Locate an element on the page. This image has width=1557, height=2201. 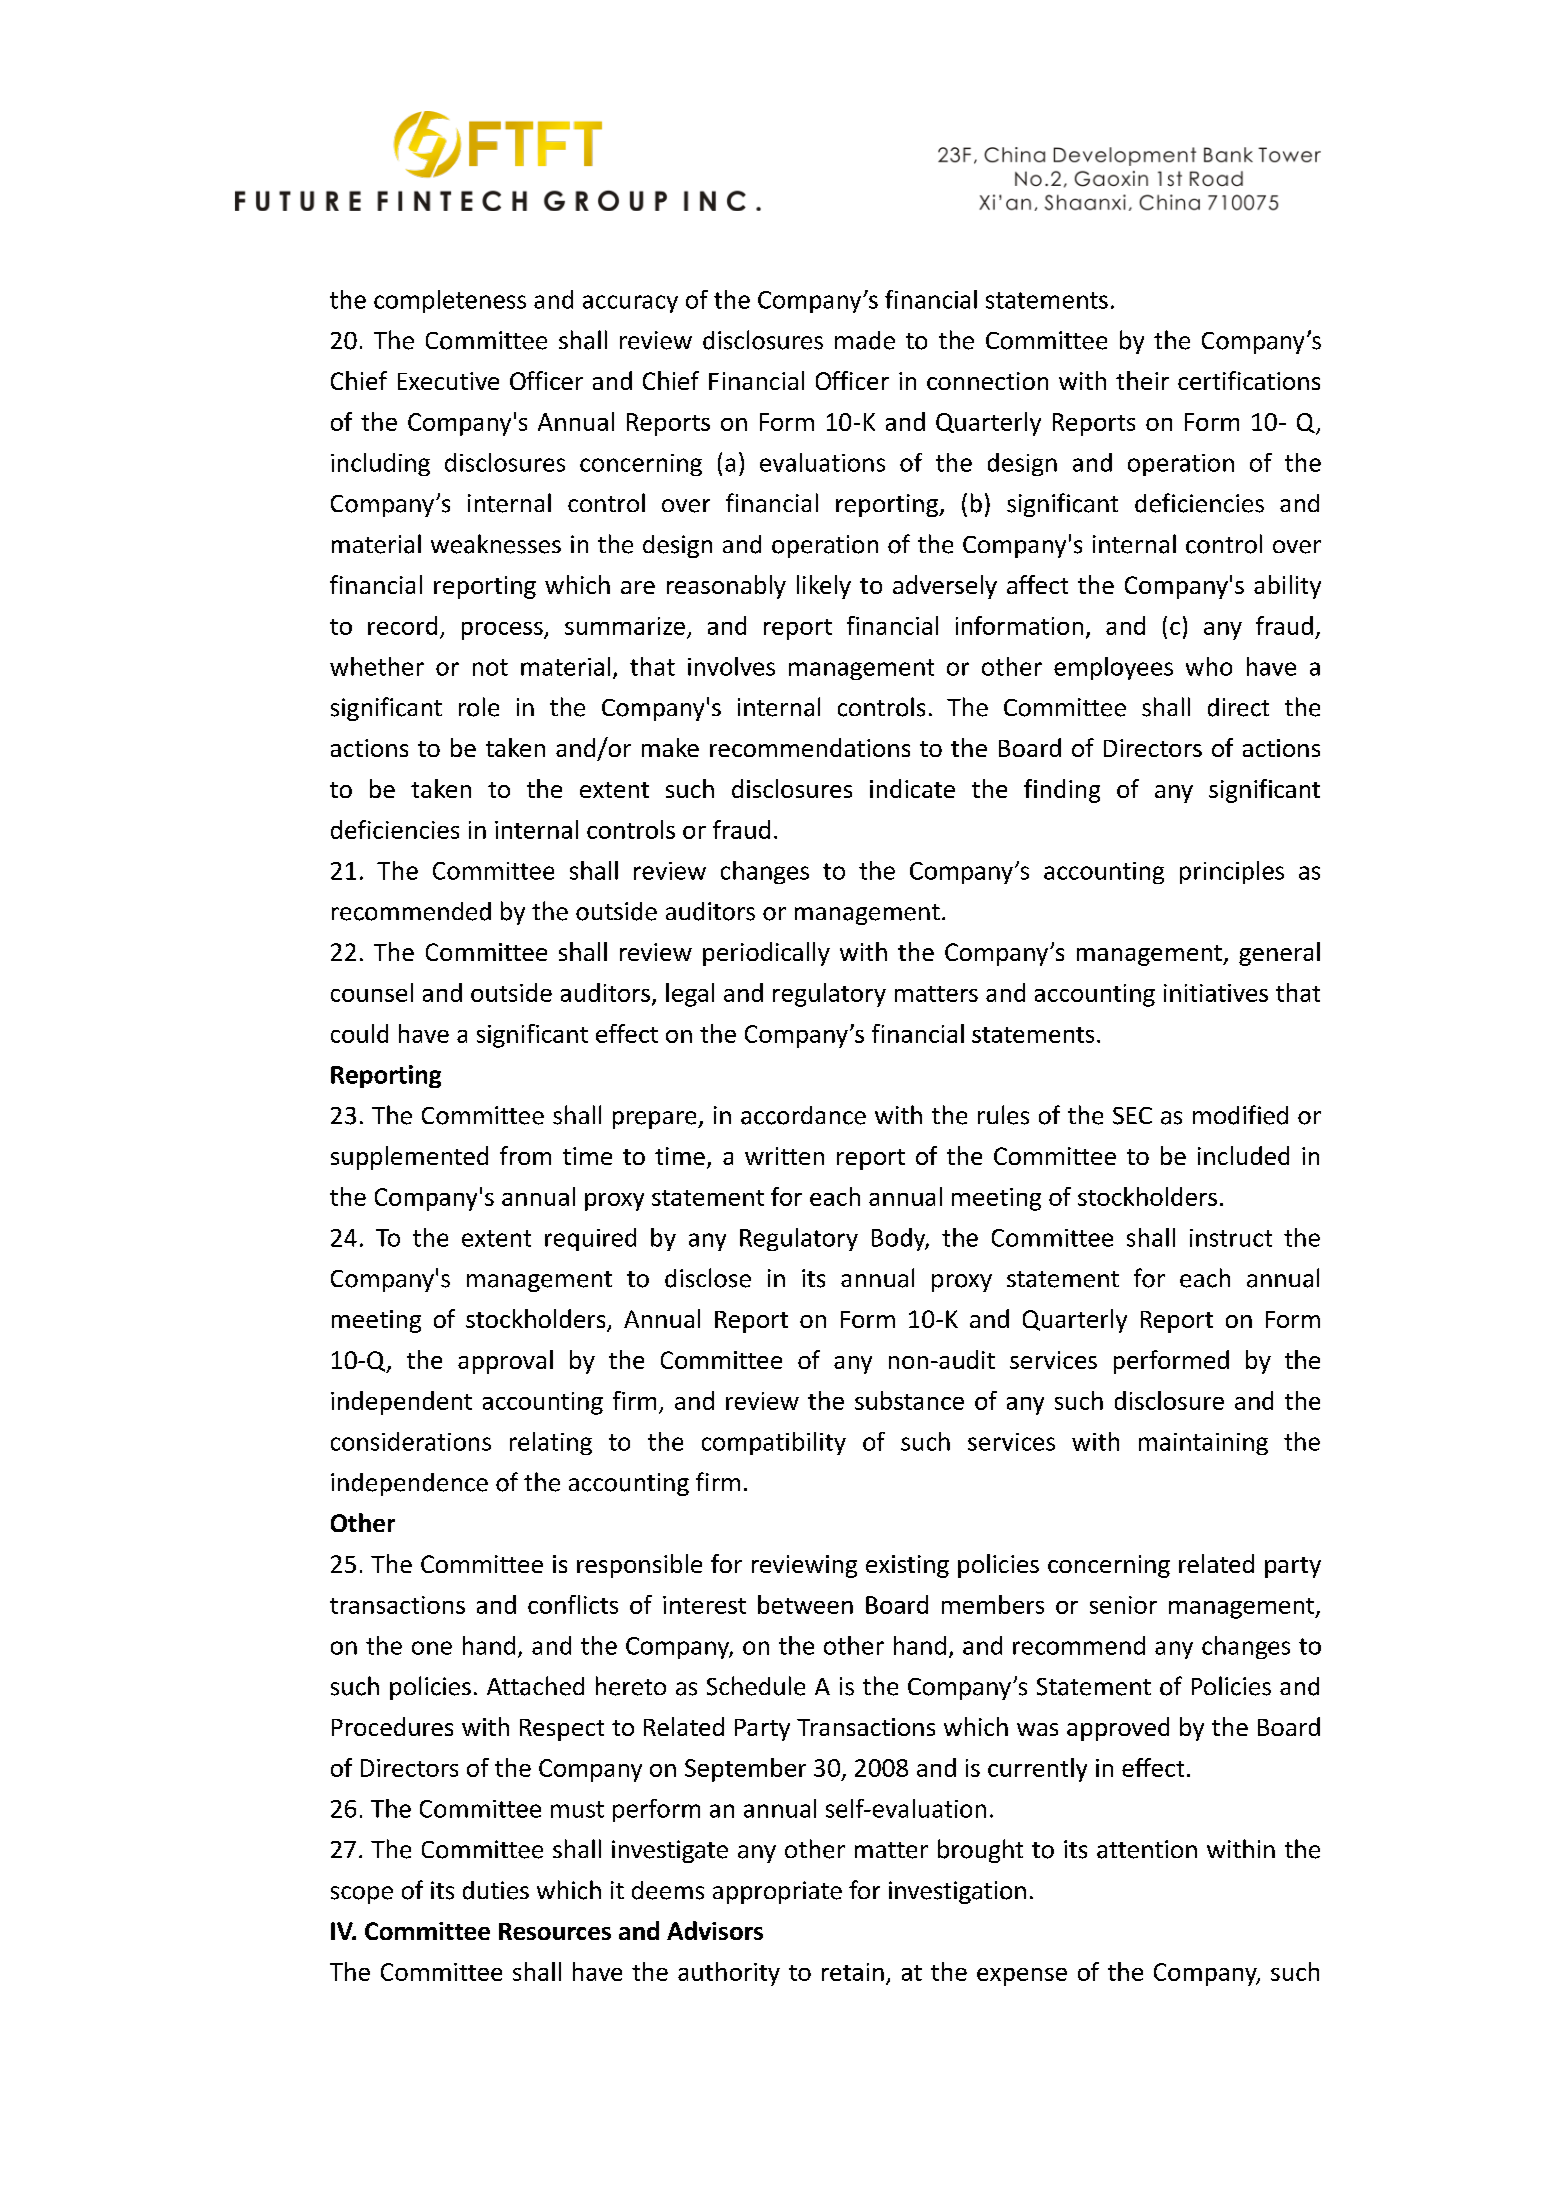
attention is located at coordinates (1147, 1849).
